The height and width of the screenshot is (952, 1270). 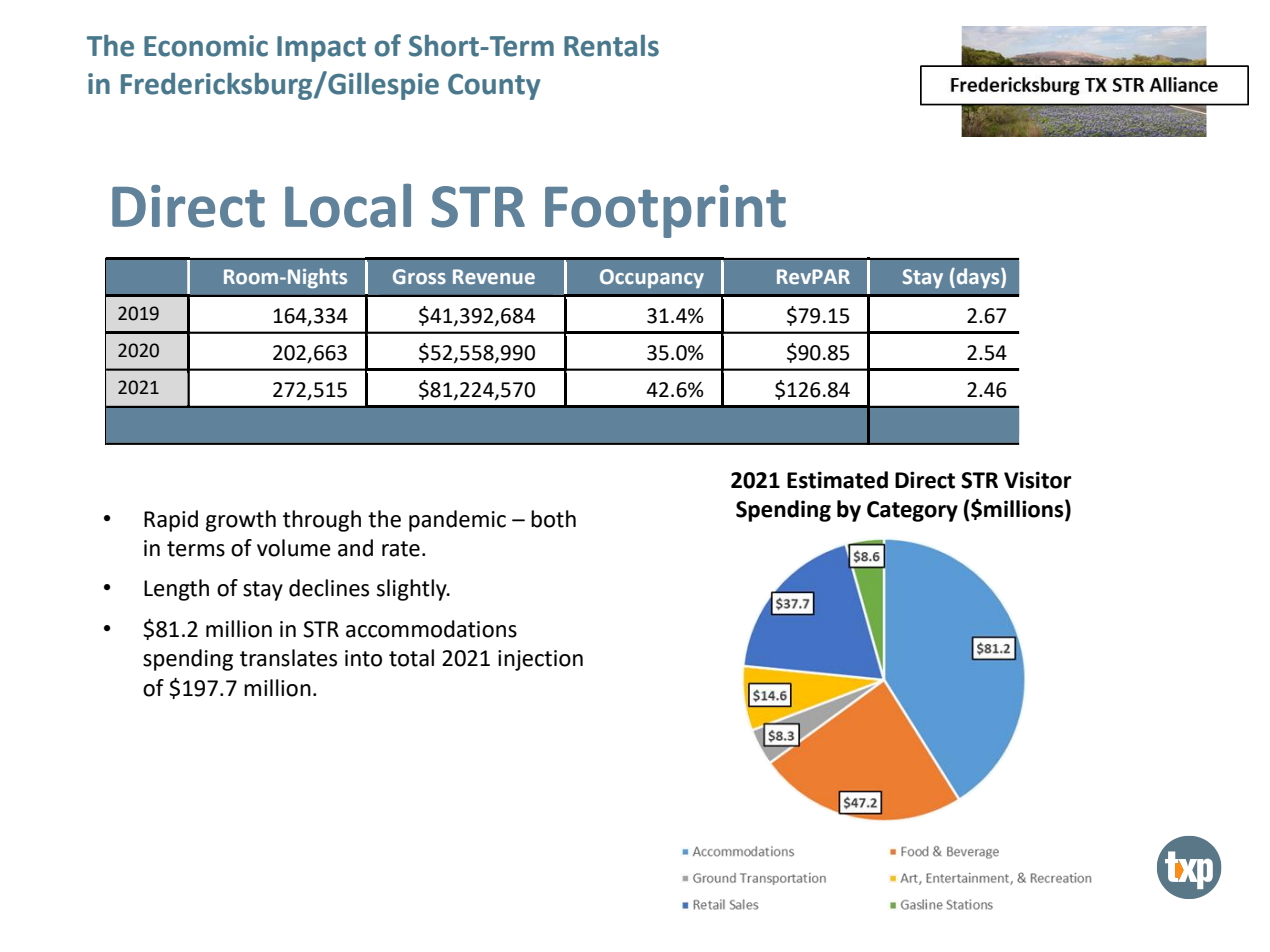 What do you see at coordinates (665, 211) in the screenshot?
I see `Footprint` at bounding box center [665, 211].
